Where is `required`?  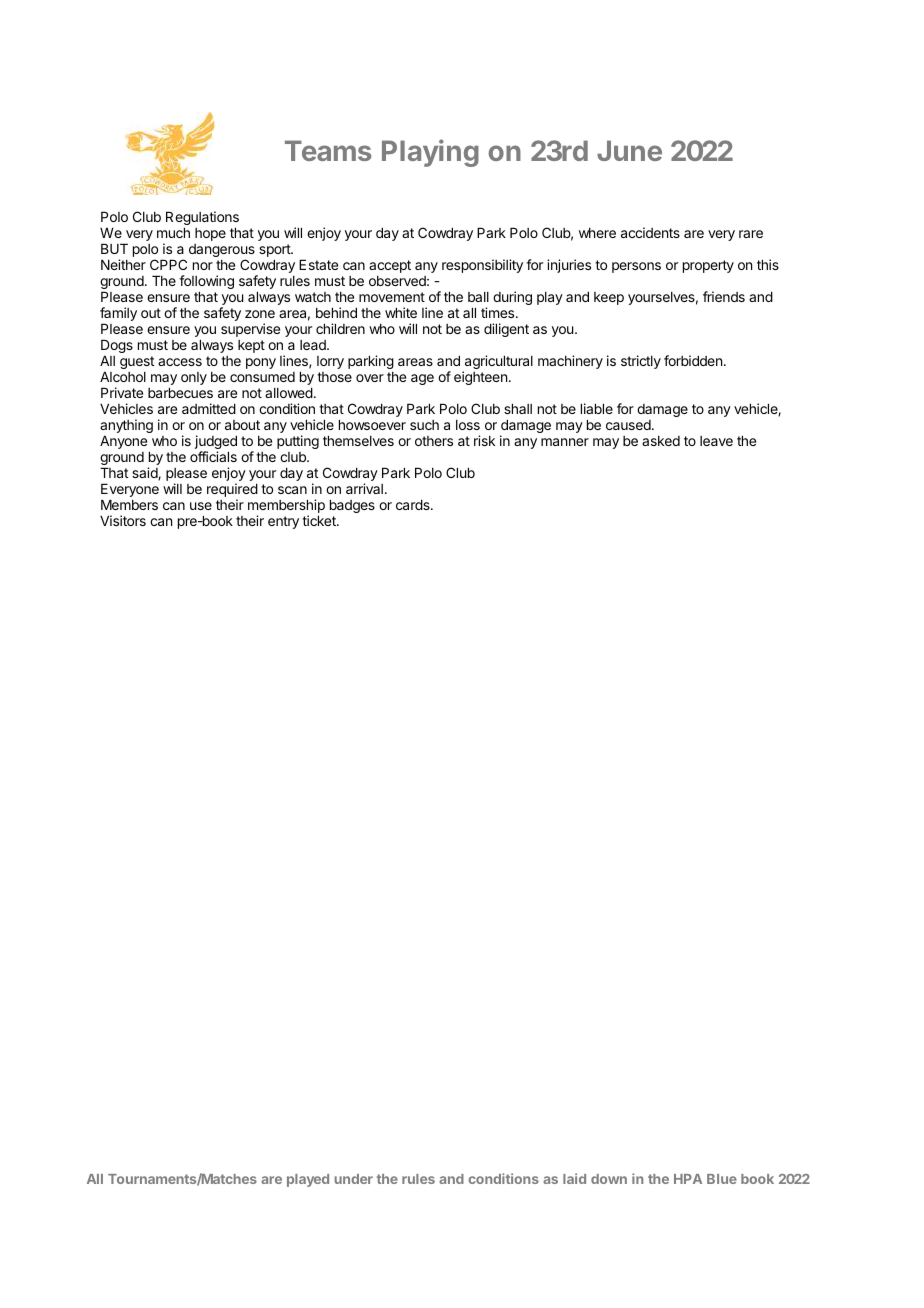
required is located at coordinates (232, 491).
